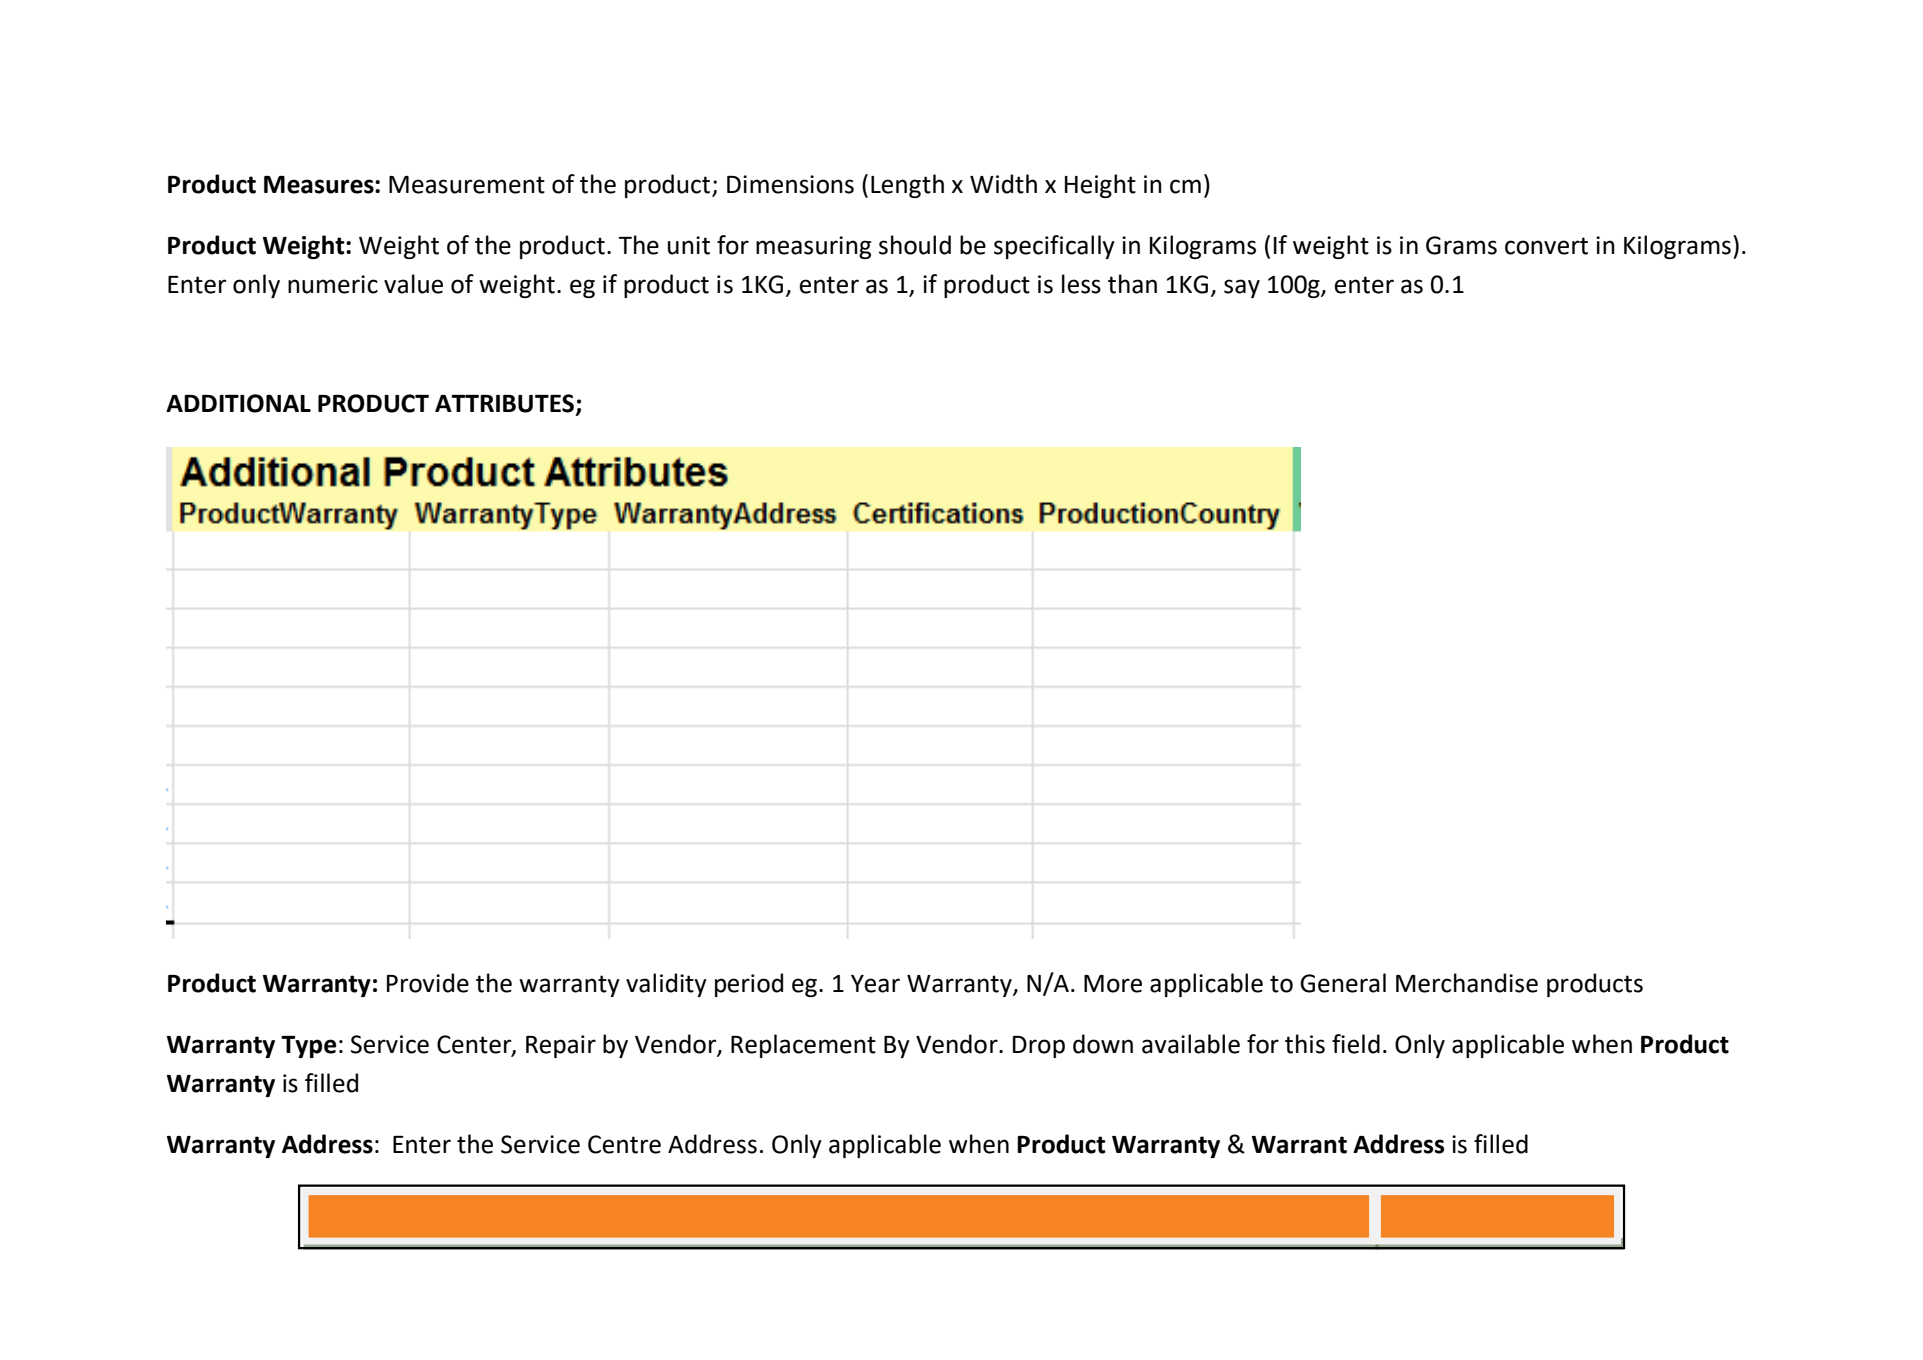 The image size is (1923, 1360). What do you see at coordinates (907, 186) in the page?
I see `Length` at bounding box center [907, 186].
